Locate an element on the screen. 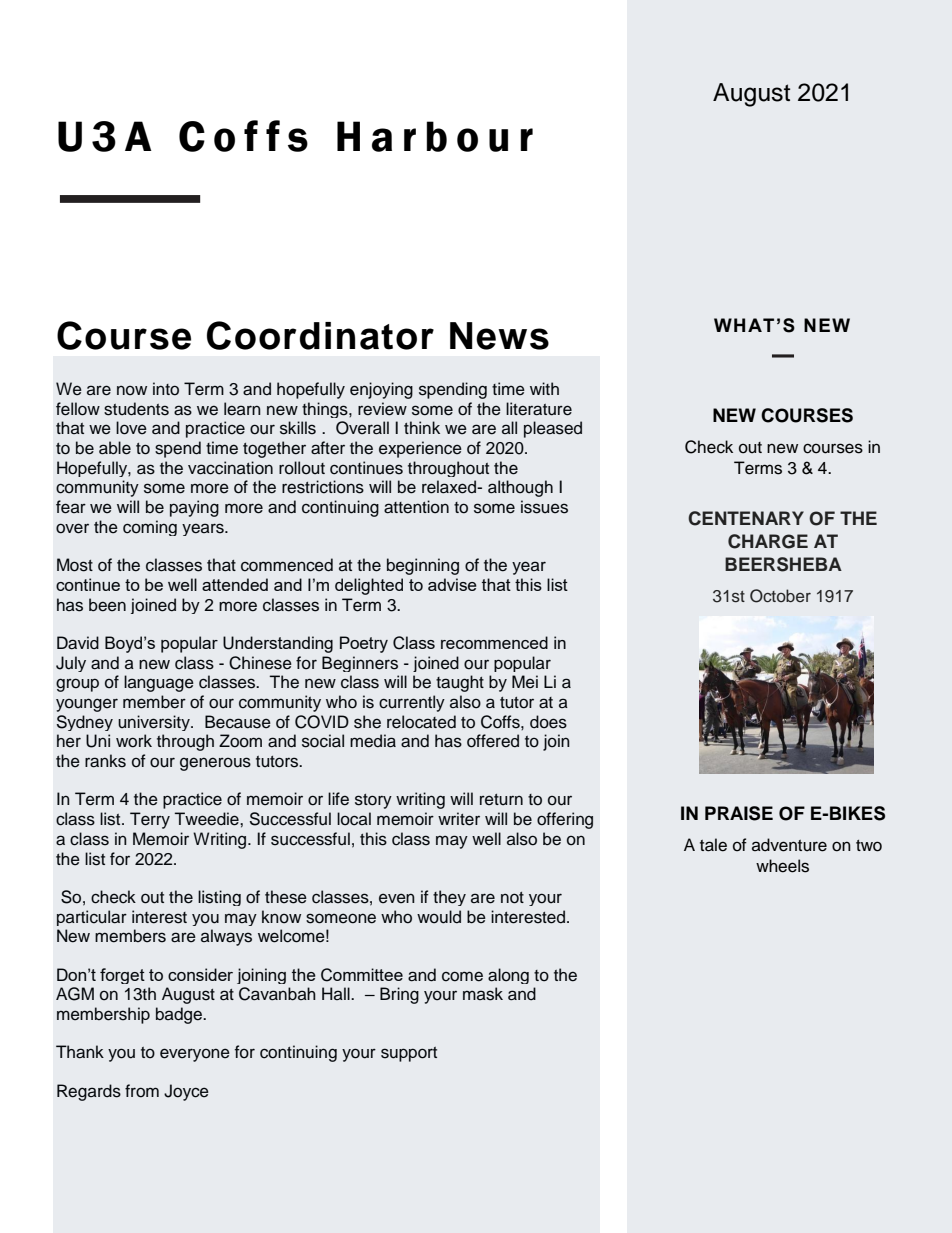 This screenshot has height=1233, width=952. CENTENARY is located at coordinates (746, 518).
